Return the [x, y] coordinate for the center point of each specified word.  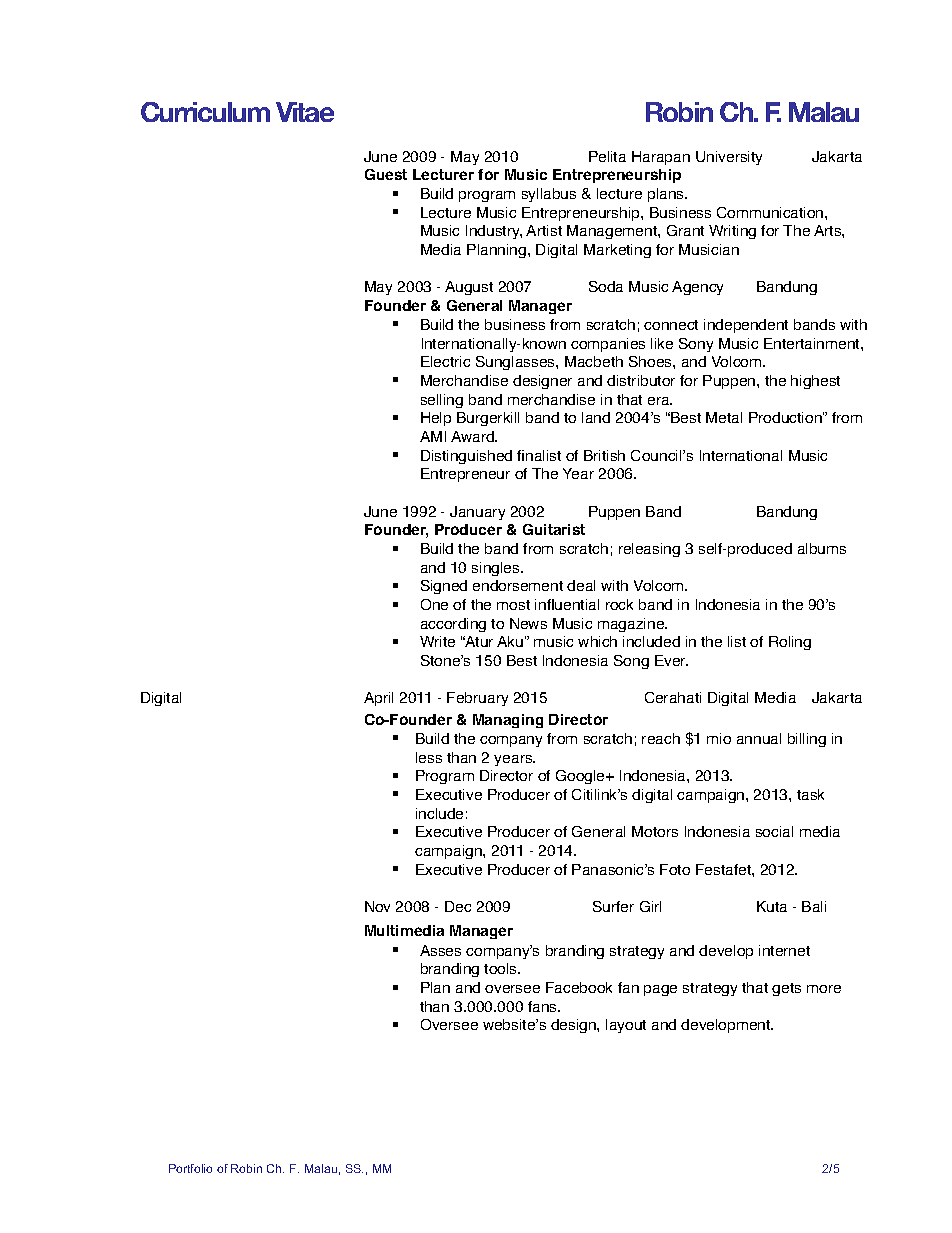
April [378, 699]
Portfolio [190, 1168]
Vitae [305, 112]
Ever [671, 660]
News [528, 623]
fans [543, 1006]
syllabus [549, 195]
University [729, 158]
